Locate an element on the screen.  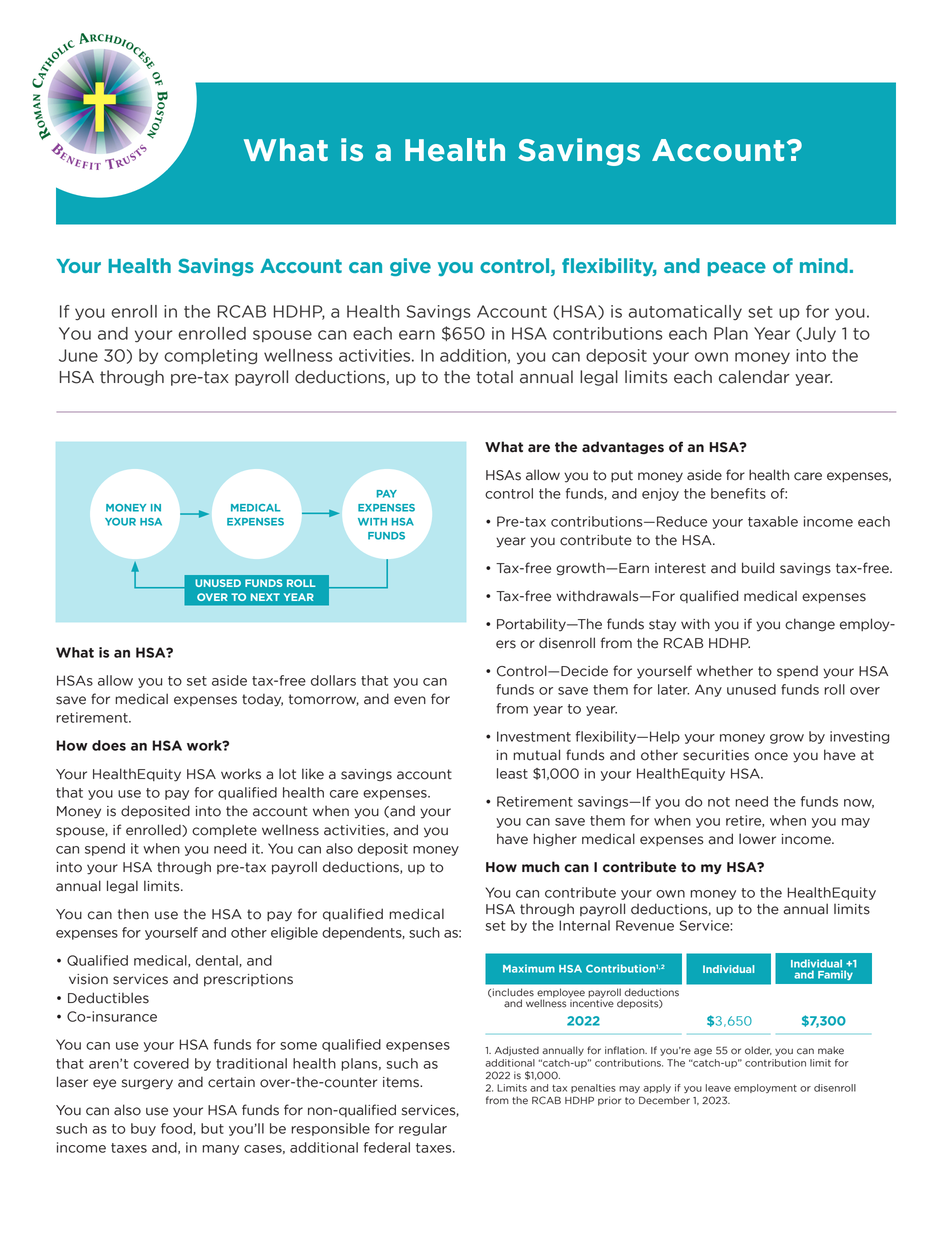
complete is located at coordinates (224, 830).
